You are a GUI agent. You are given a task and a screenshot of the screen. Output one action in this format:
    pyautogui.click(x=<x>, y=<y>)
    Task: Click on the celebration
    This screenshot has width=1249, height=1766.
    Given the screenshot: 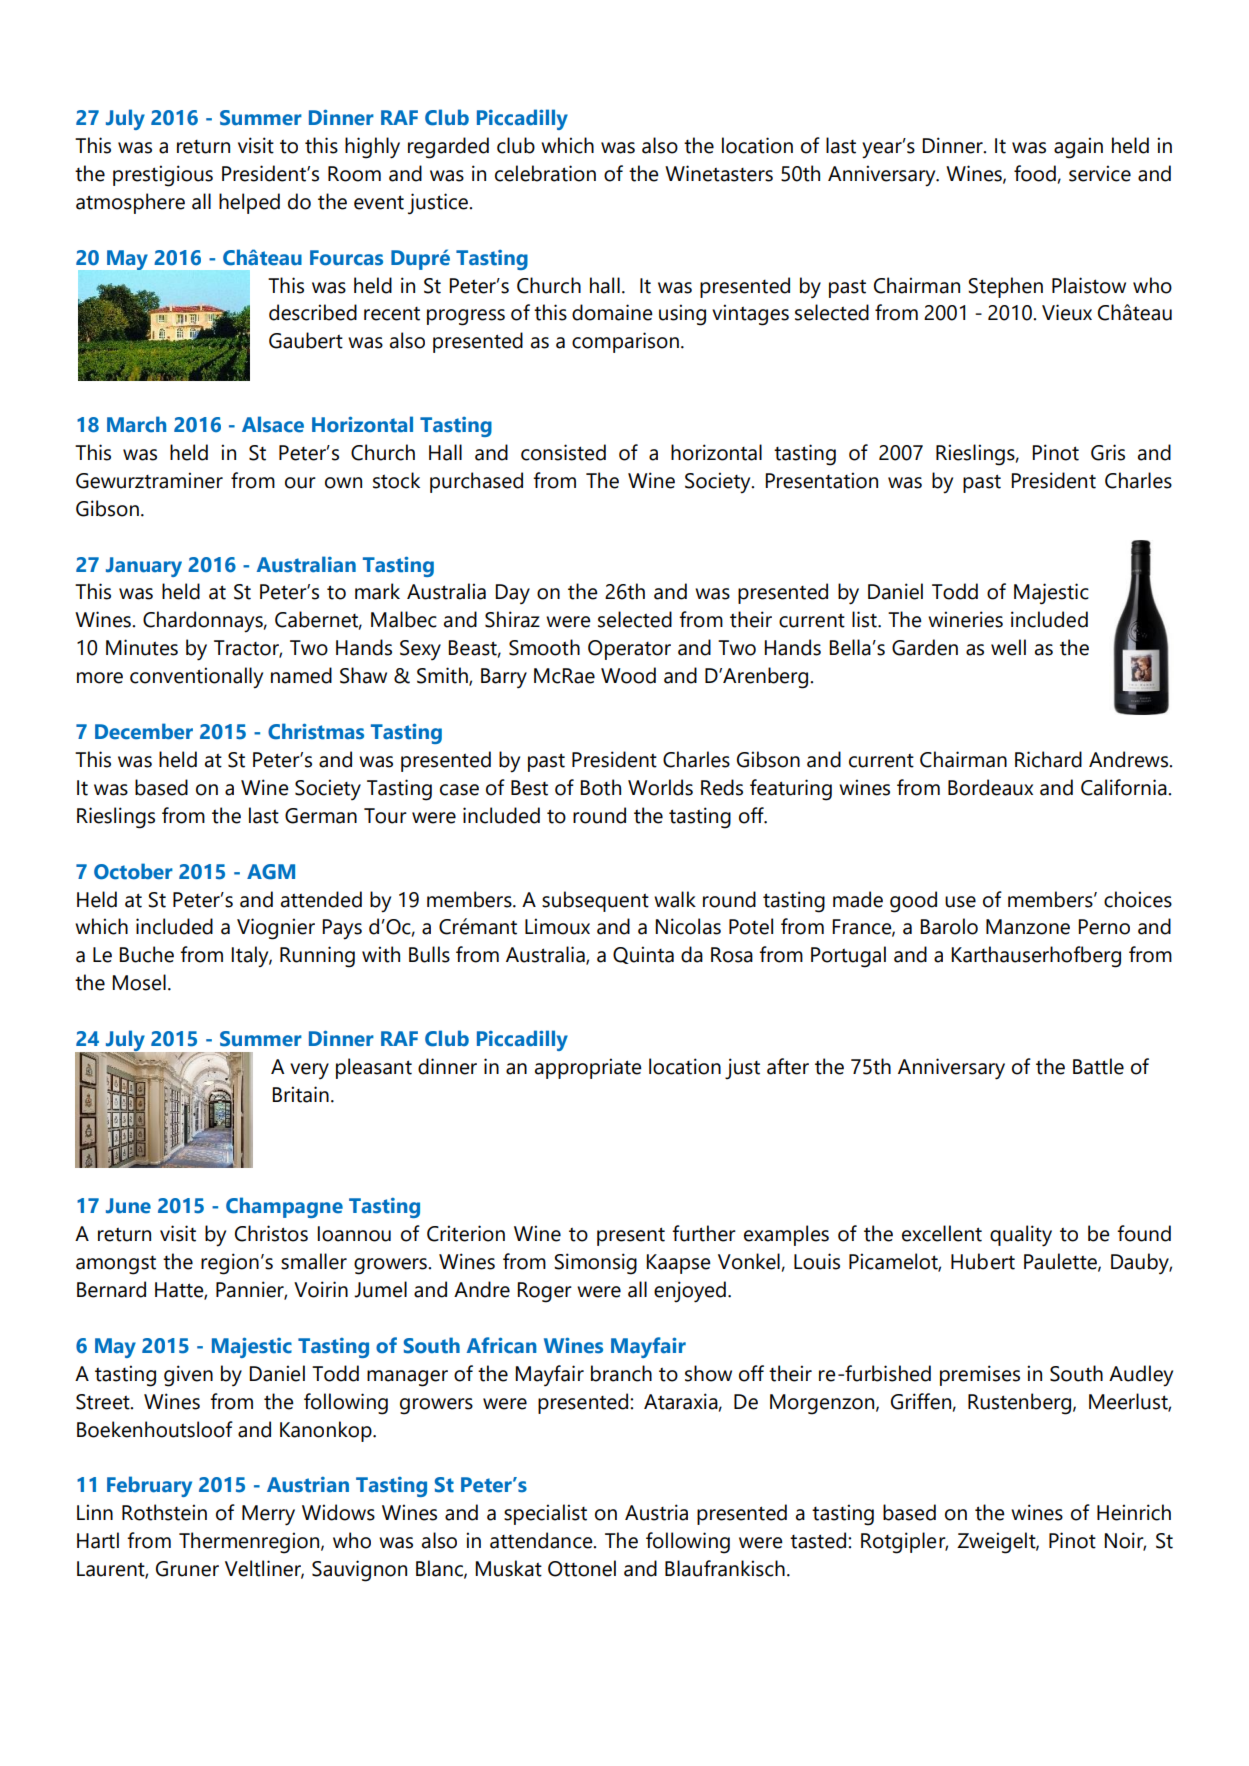 What is the action you would take?
    pyautogui.click(x=545, y=173)
